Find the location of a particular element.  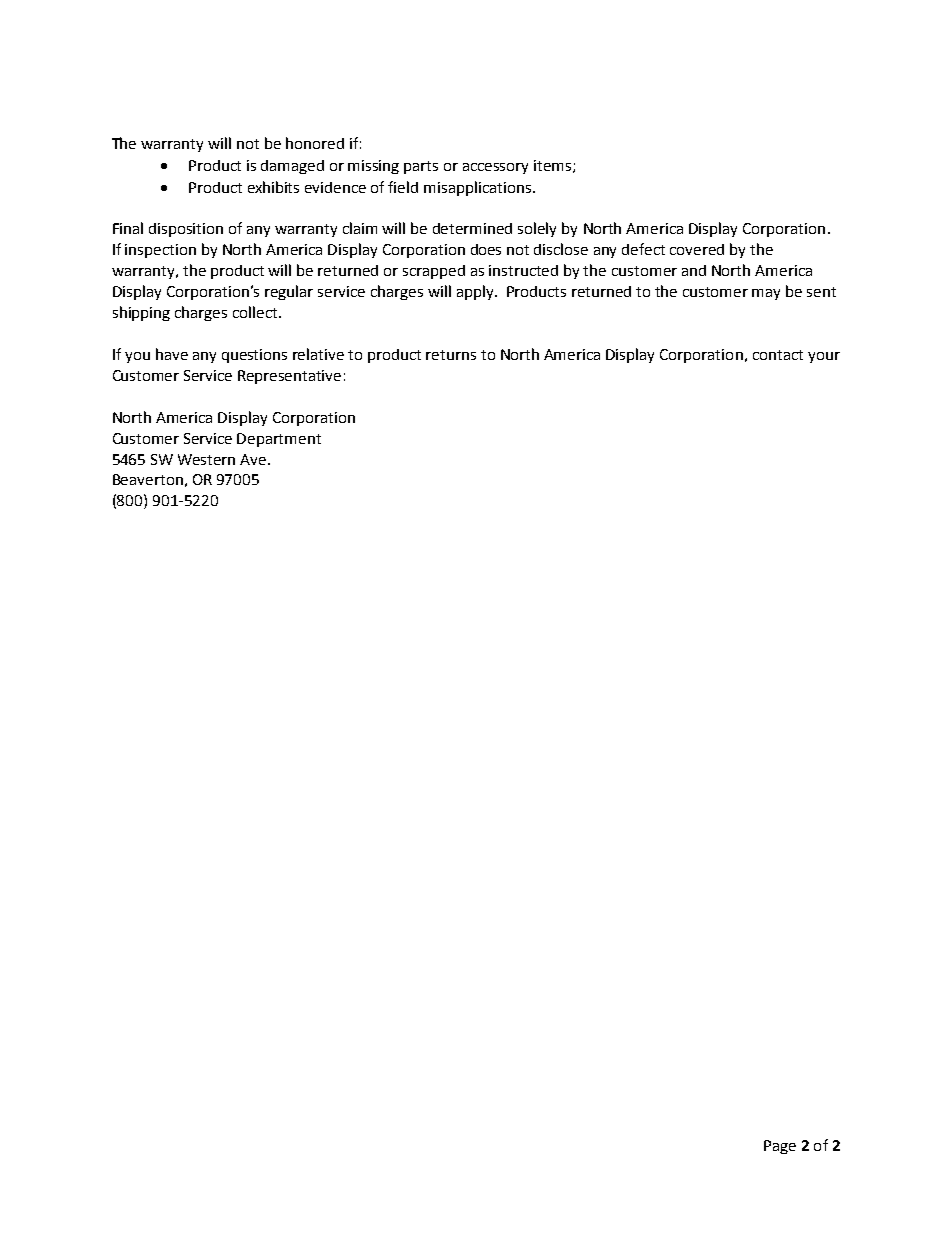

questions is located at coordinates (254, 356).
